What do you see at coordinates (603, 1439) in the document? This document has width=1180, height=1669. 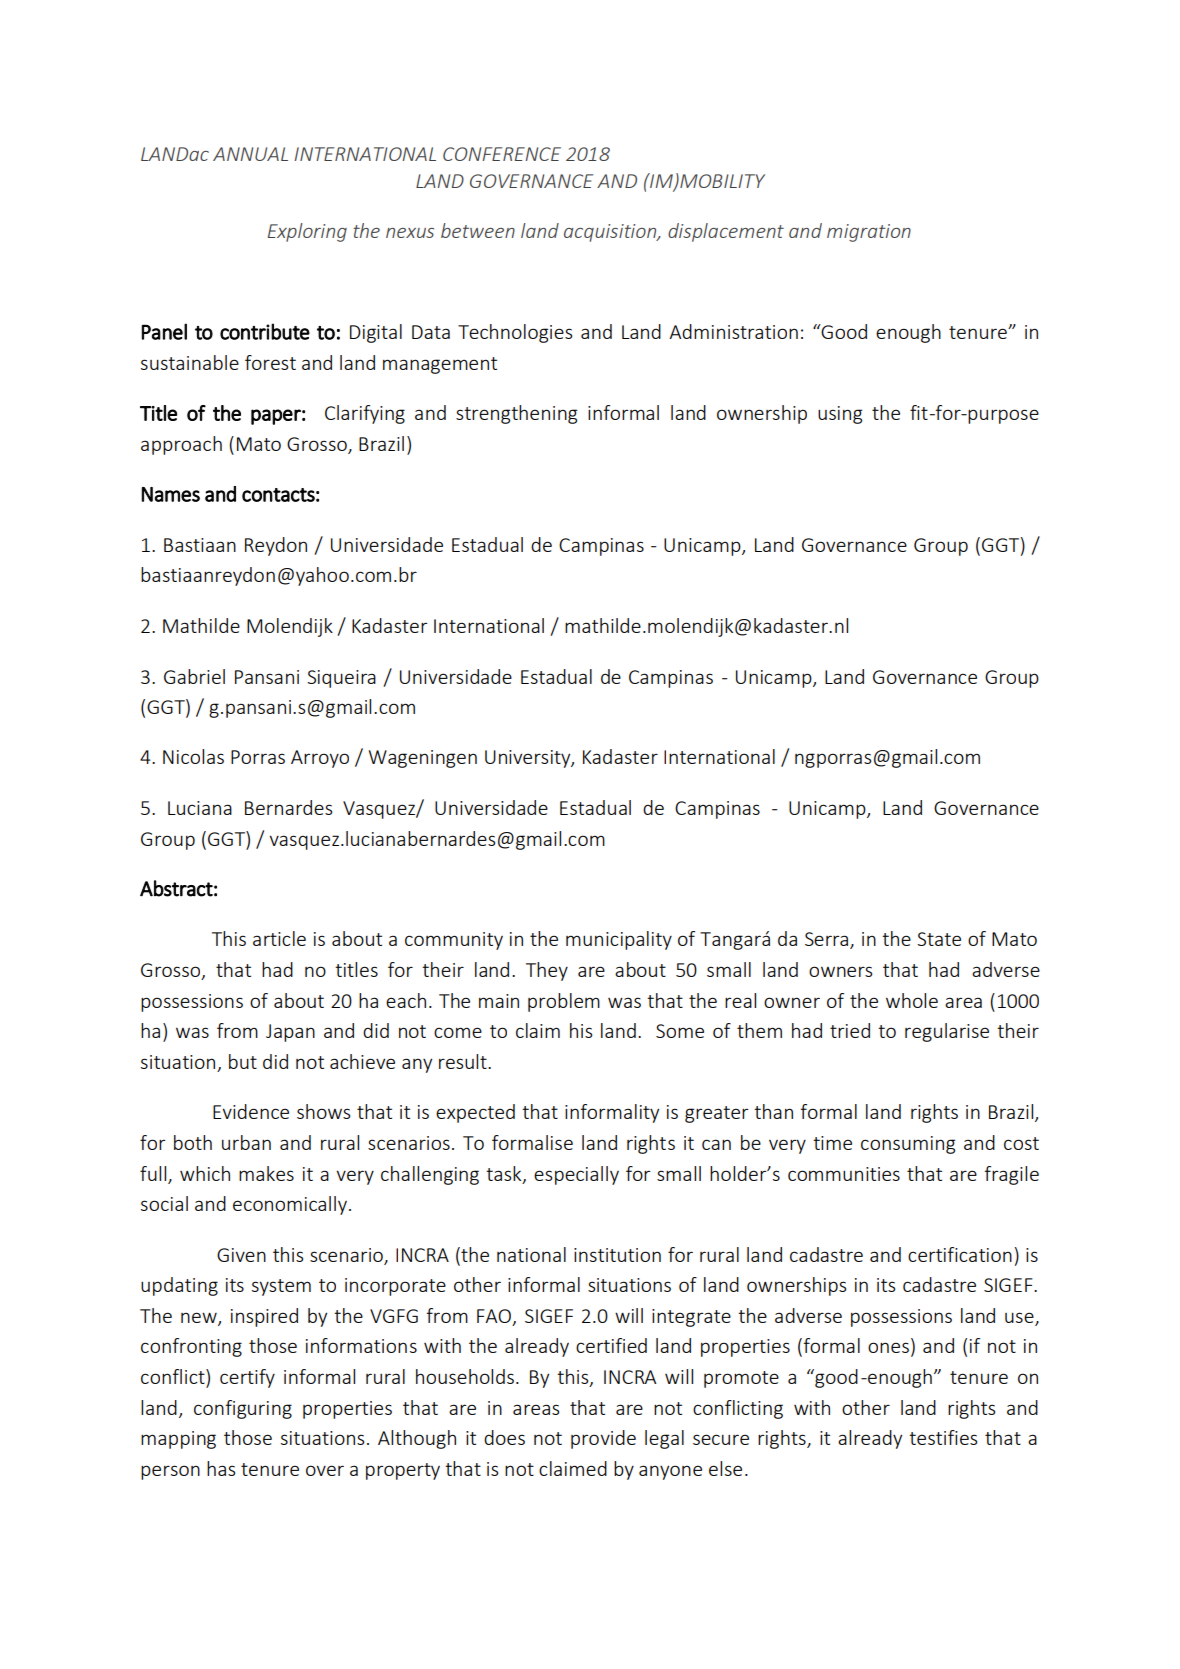 I see `provide` at bounding box center [603, 1439].
